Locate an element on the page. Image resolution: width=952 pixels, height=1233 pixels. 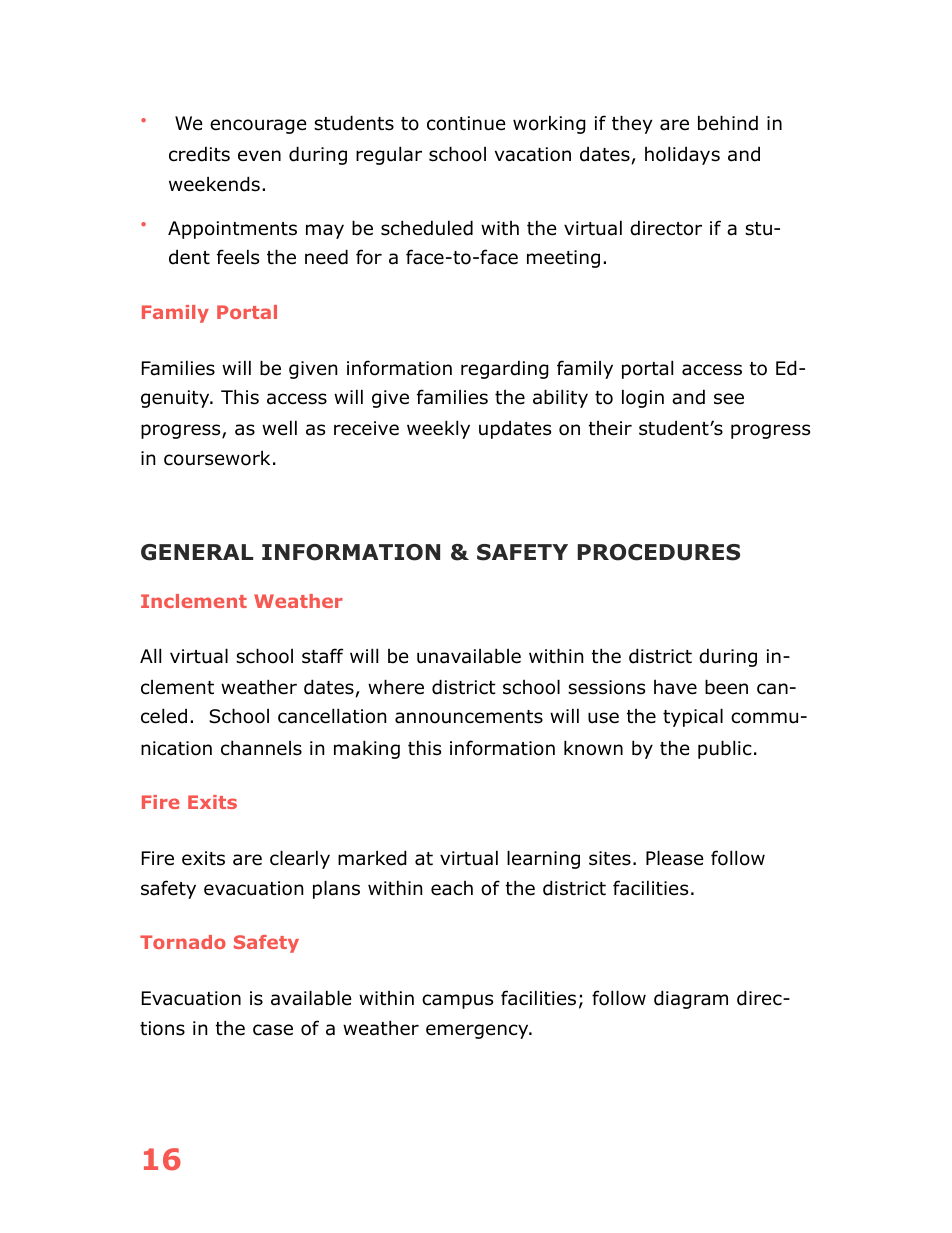
where is located at coordinates (396, 687).
